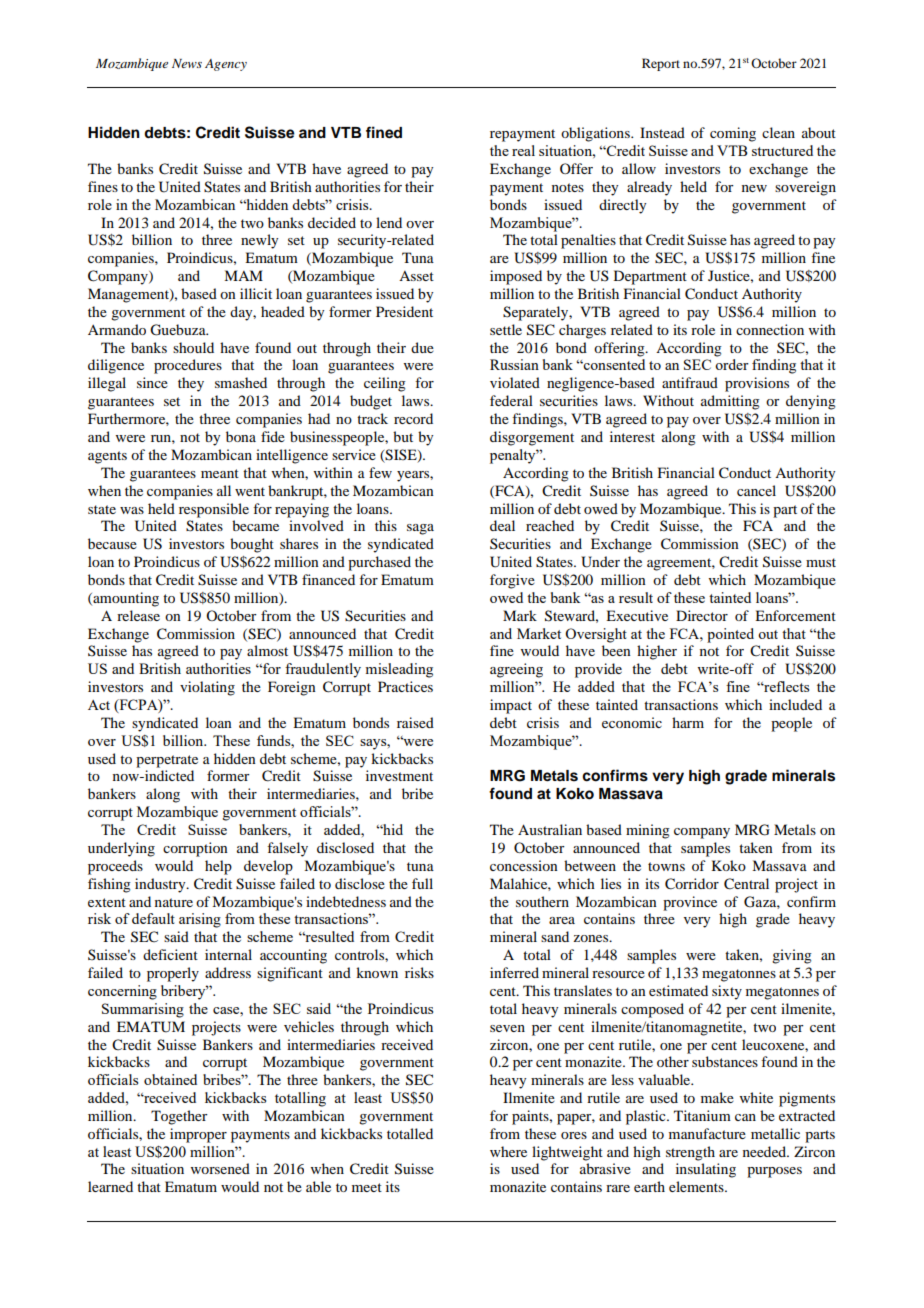 The image size is (924, 1308). I want to click on improper, so click(198, 1135).
